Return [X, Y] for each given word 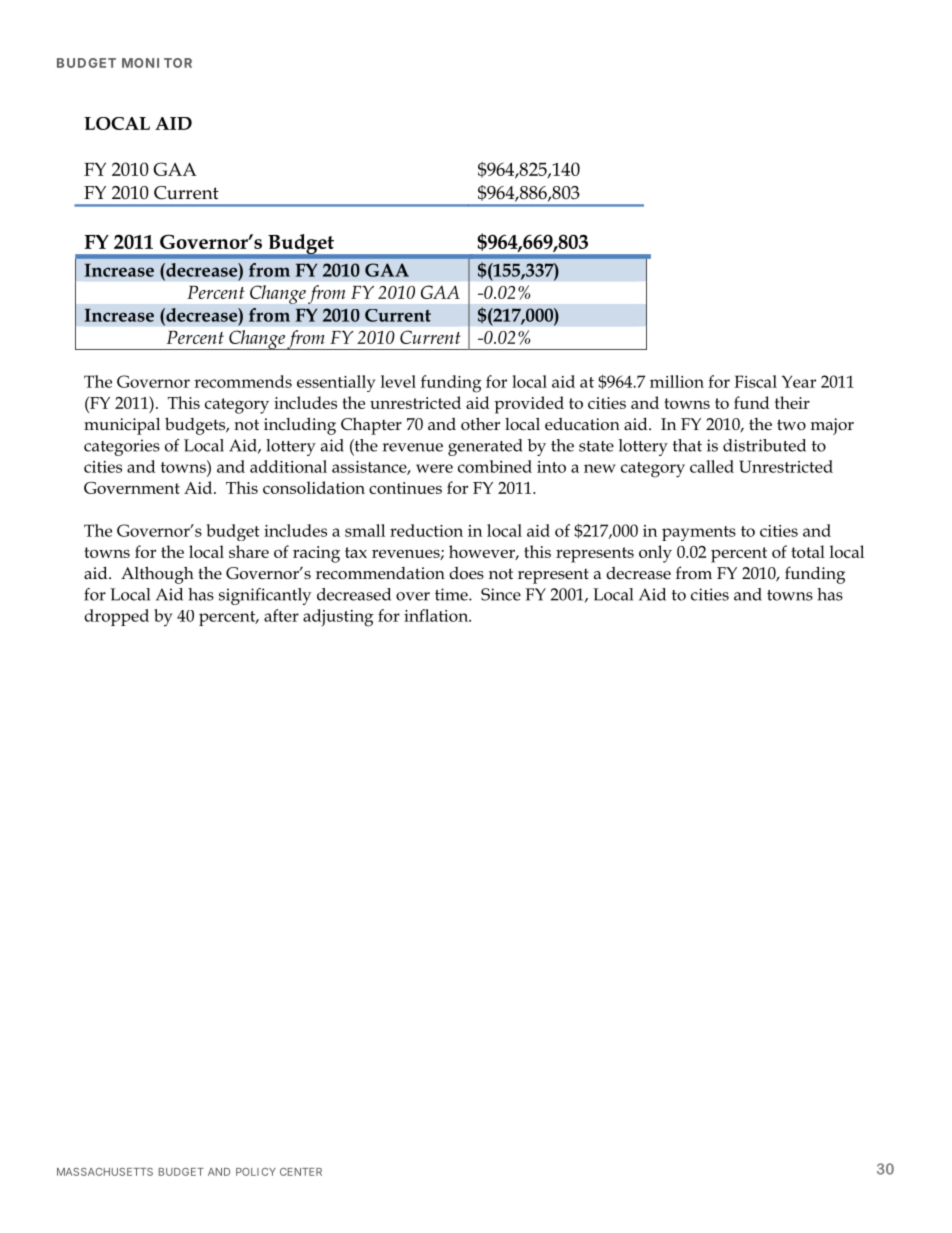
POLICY [256, 1172]
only [655, 554]
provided [529, 405]
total [808, 551]
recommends [243, 381]
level [398, 381]
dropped [116, 617]
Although [157, 575]
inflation [437, 615]
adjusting [338, 618]
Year [798, 381]
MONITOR [157, 63]
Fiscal [755, 381]
